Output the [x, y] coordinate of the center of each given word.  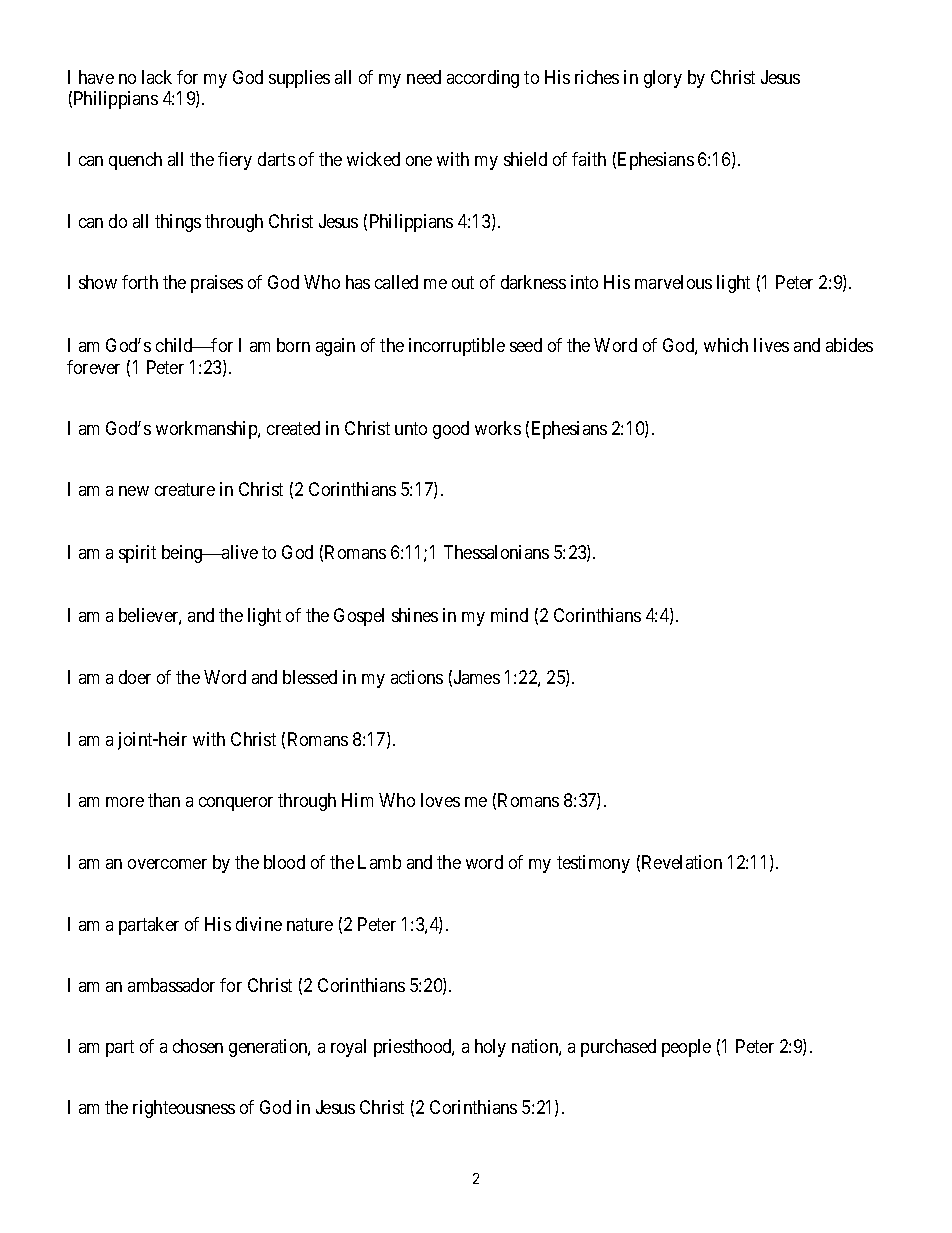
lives [771, 345]
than [164, 800]
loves [440, 800]
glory [663, 79]
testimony [593, 864]
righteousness [184, 1109]
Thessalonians [496, 552]
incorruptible [457, 347]
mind [509, 615]
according [483, 79]
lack [157, 77]
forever [93, 367]
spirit [137, 554]
